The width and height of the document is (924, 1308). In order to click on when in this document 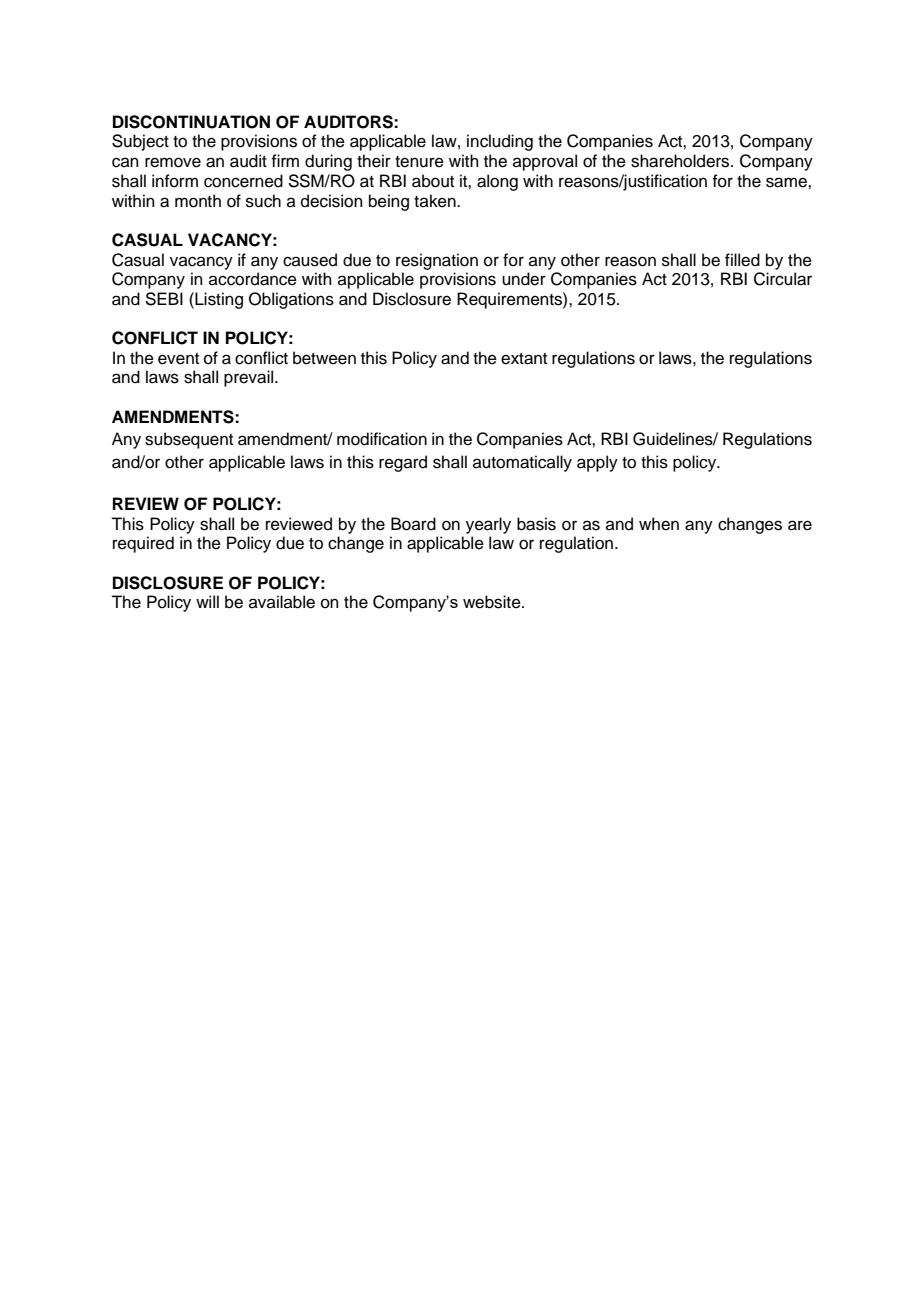, I will do `click(659, 524)`.
